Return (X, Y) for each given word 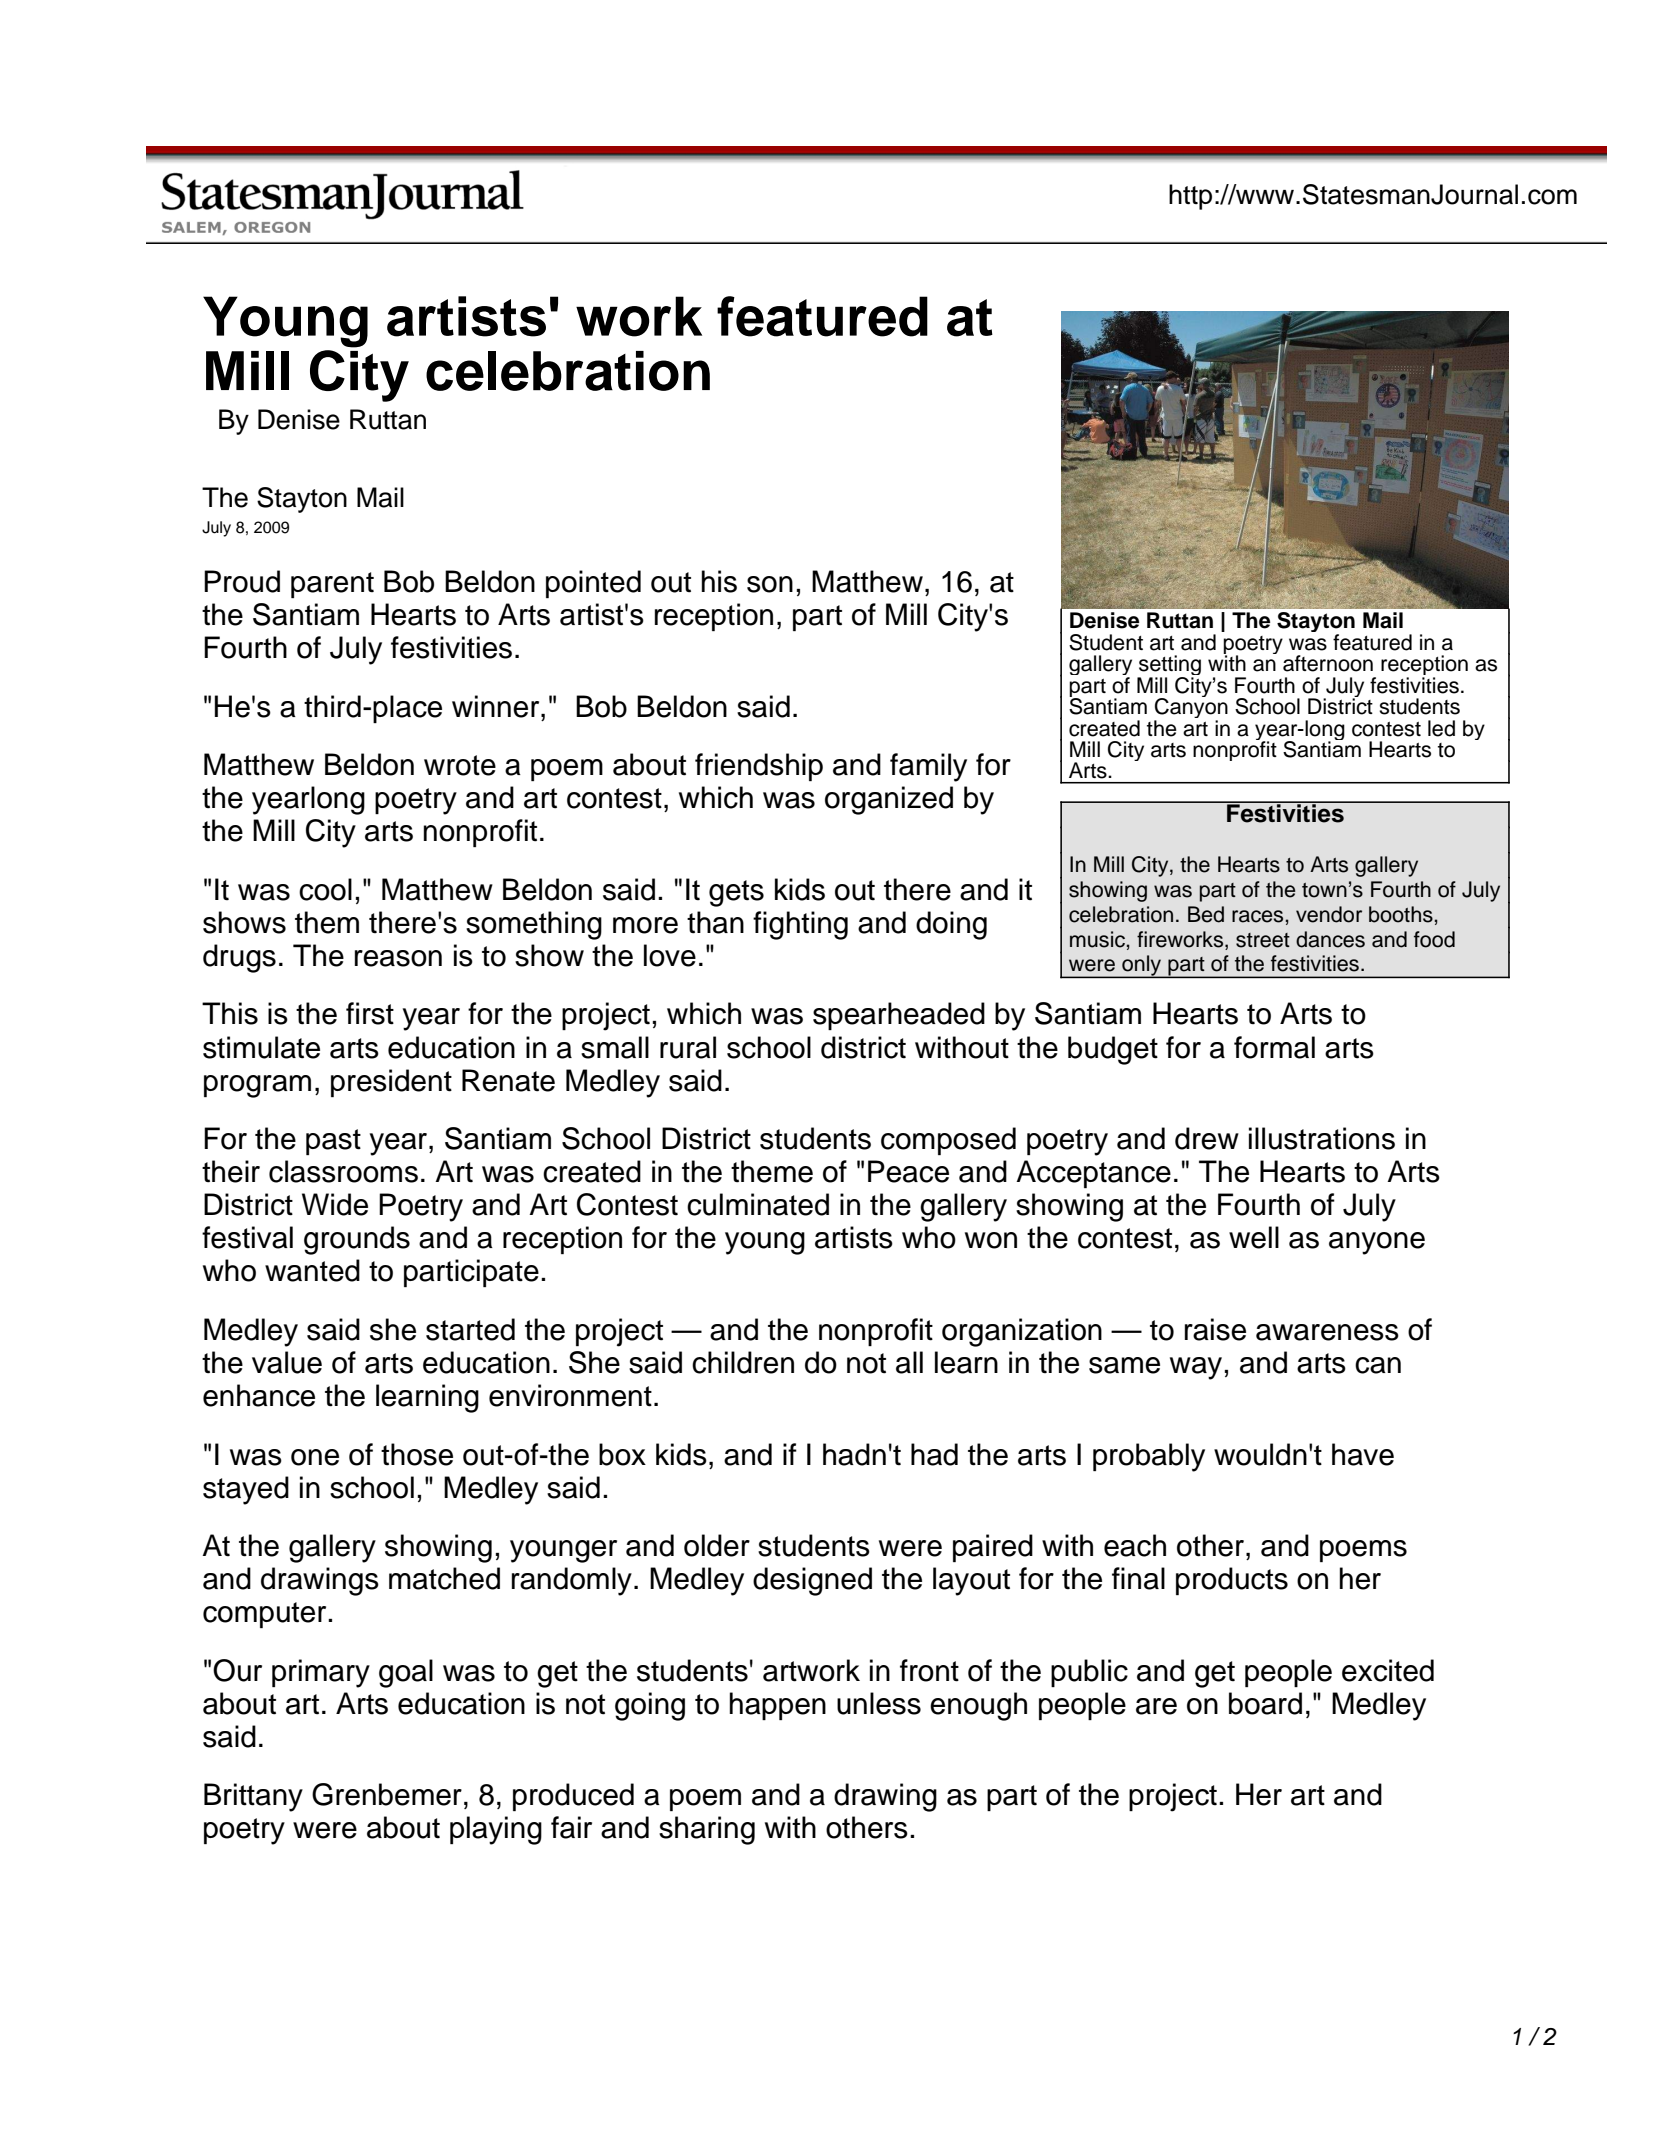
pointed (593, 584)
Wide (335, 1204)
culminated (758, 1204)
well (1254, 1237)
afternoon (1328, 663)
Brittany (253, 1797)
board (1265, 1703)
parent (332, 585)
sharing (707, 1830)
